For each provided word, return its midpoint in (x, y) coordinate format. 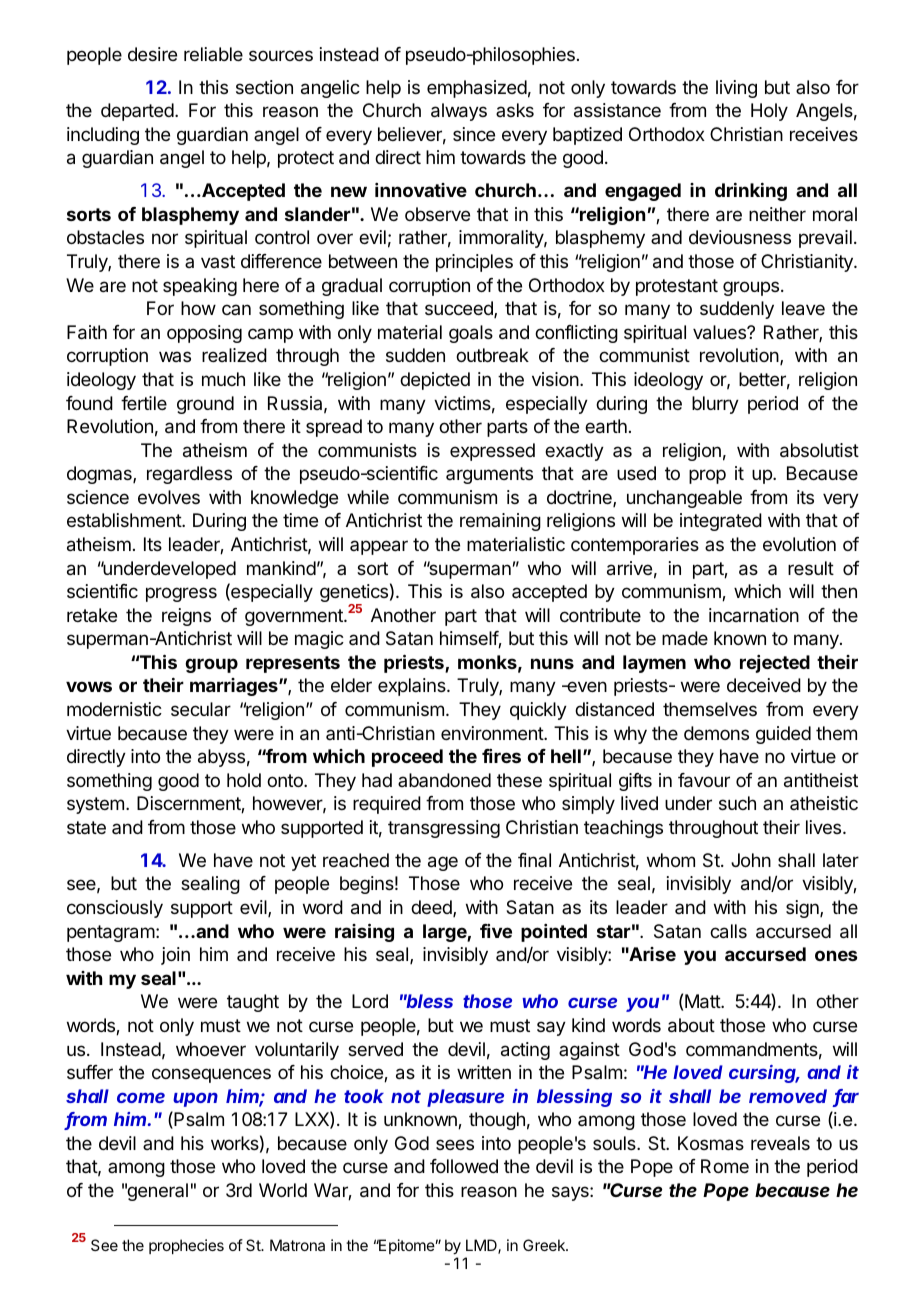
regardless (189, 475)
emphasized (477, 89)
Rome (725, 1166)
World (283, 1190)
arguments (489, 475)
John (751, 860)
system (95, 805)
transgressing (444, 829)
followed (464, 1166)
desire (152, 54)
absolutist (819, 450)
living (736, 89)
